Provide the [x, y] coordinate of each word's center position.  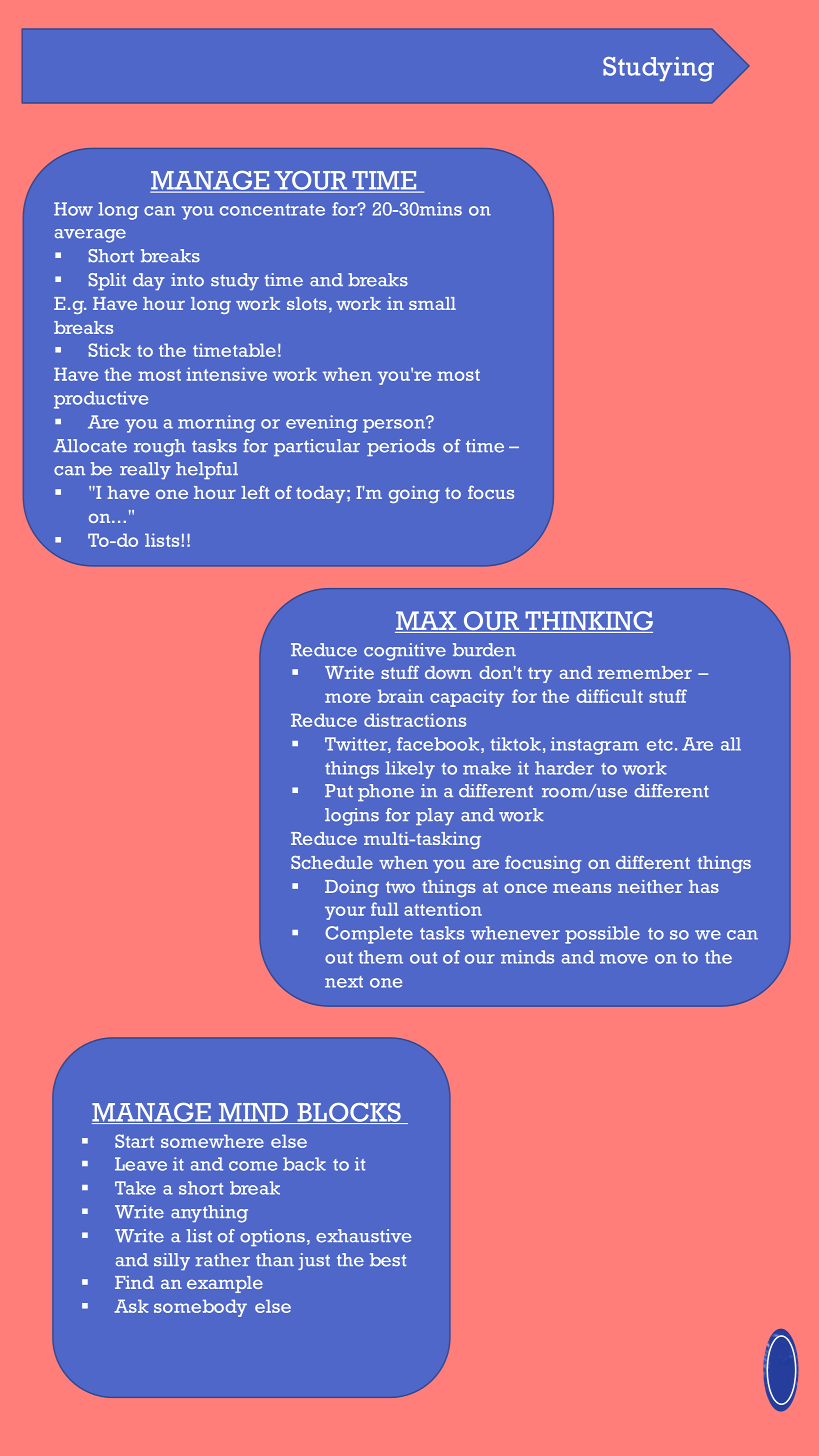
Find [134, 1282]
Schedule [332, 862]
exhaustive [363, 1236]
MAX [427, 622]
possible [602, 935]
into [187, 280]
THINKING [588, 622]
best [388, 1260]
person [395, 425]
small [432, 303]
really [145, 470]
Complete [369, 935]
